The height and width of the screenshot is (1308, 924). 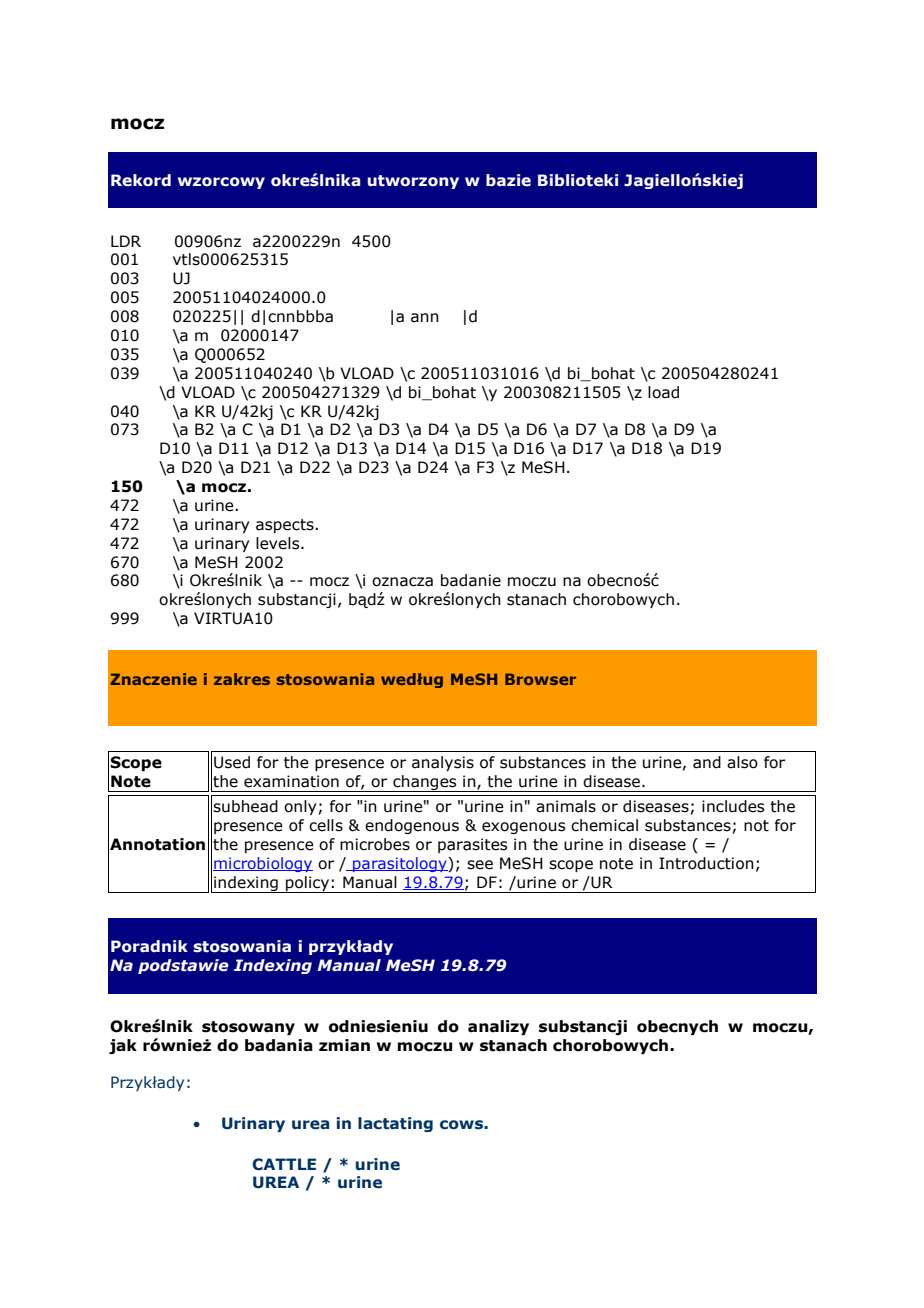 I want to click on and, so click(x=707, y=762).
